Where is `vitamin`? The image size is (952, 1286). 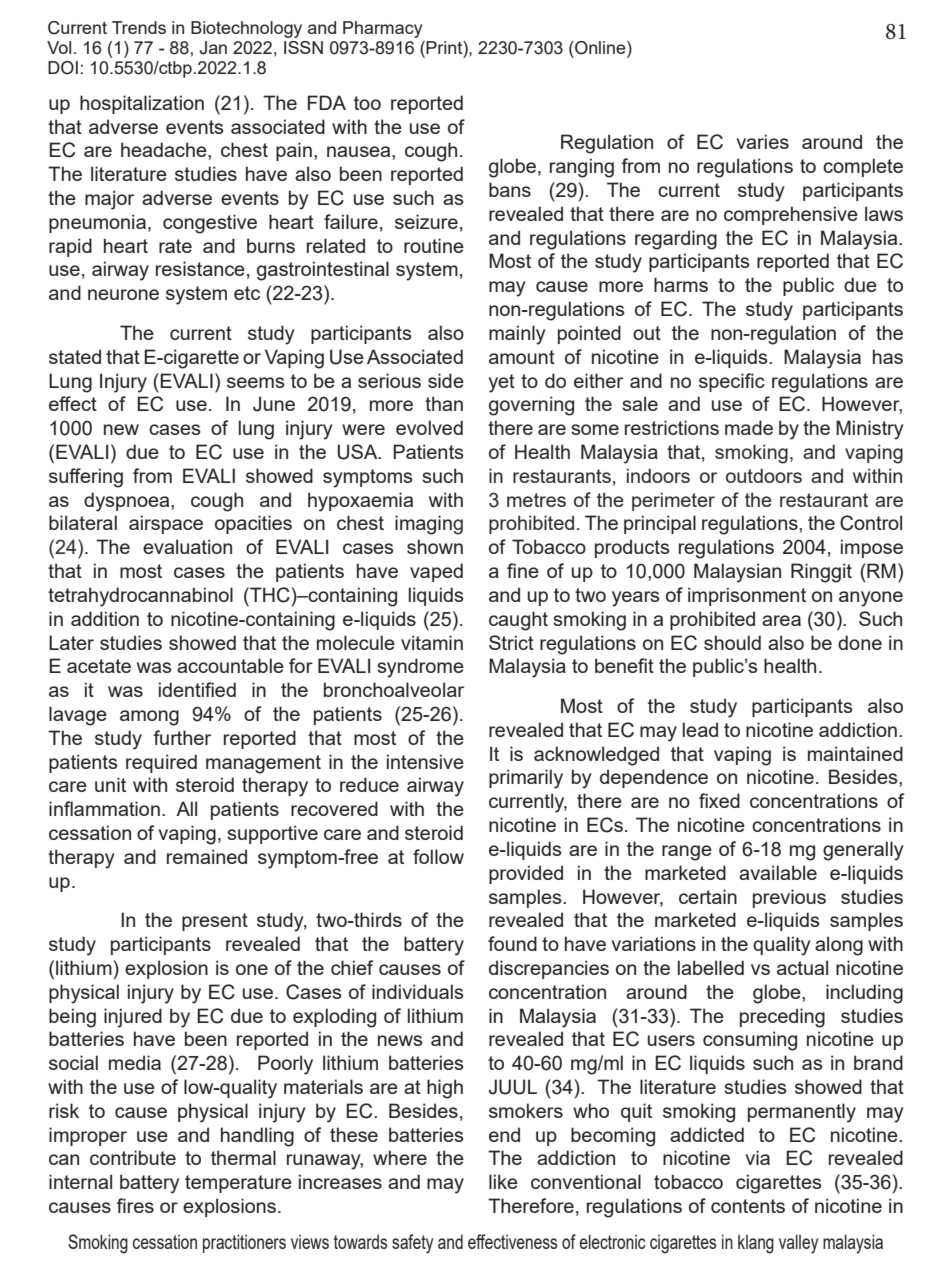
vitamin is located at coordinates (432, 642).
